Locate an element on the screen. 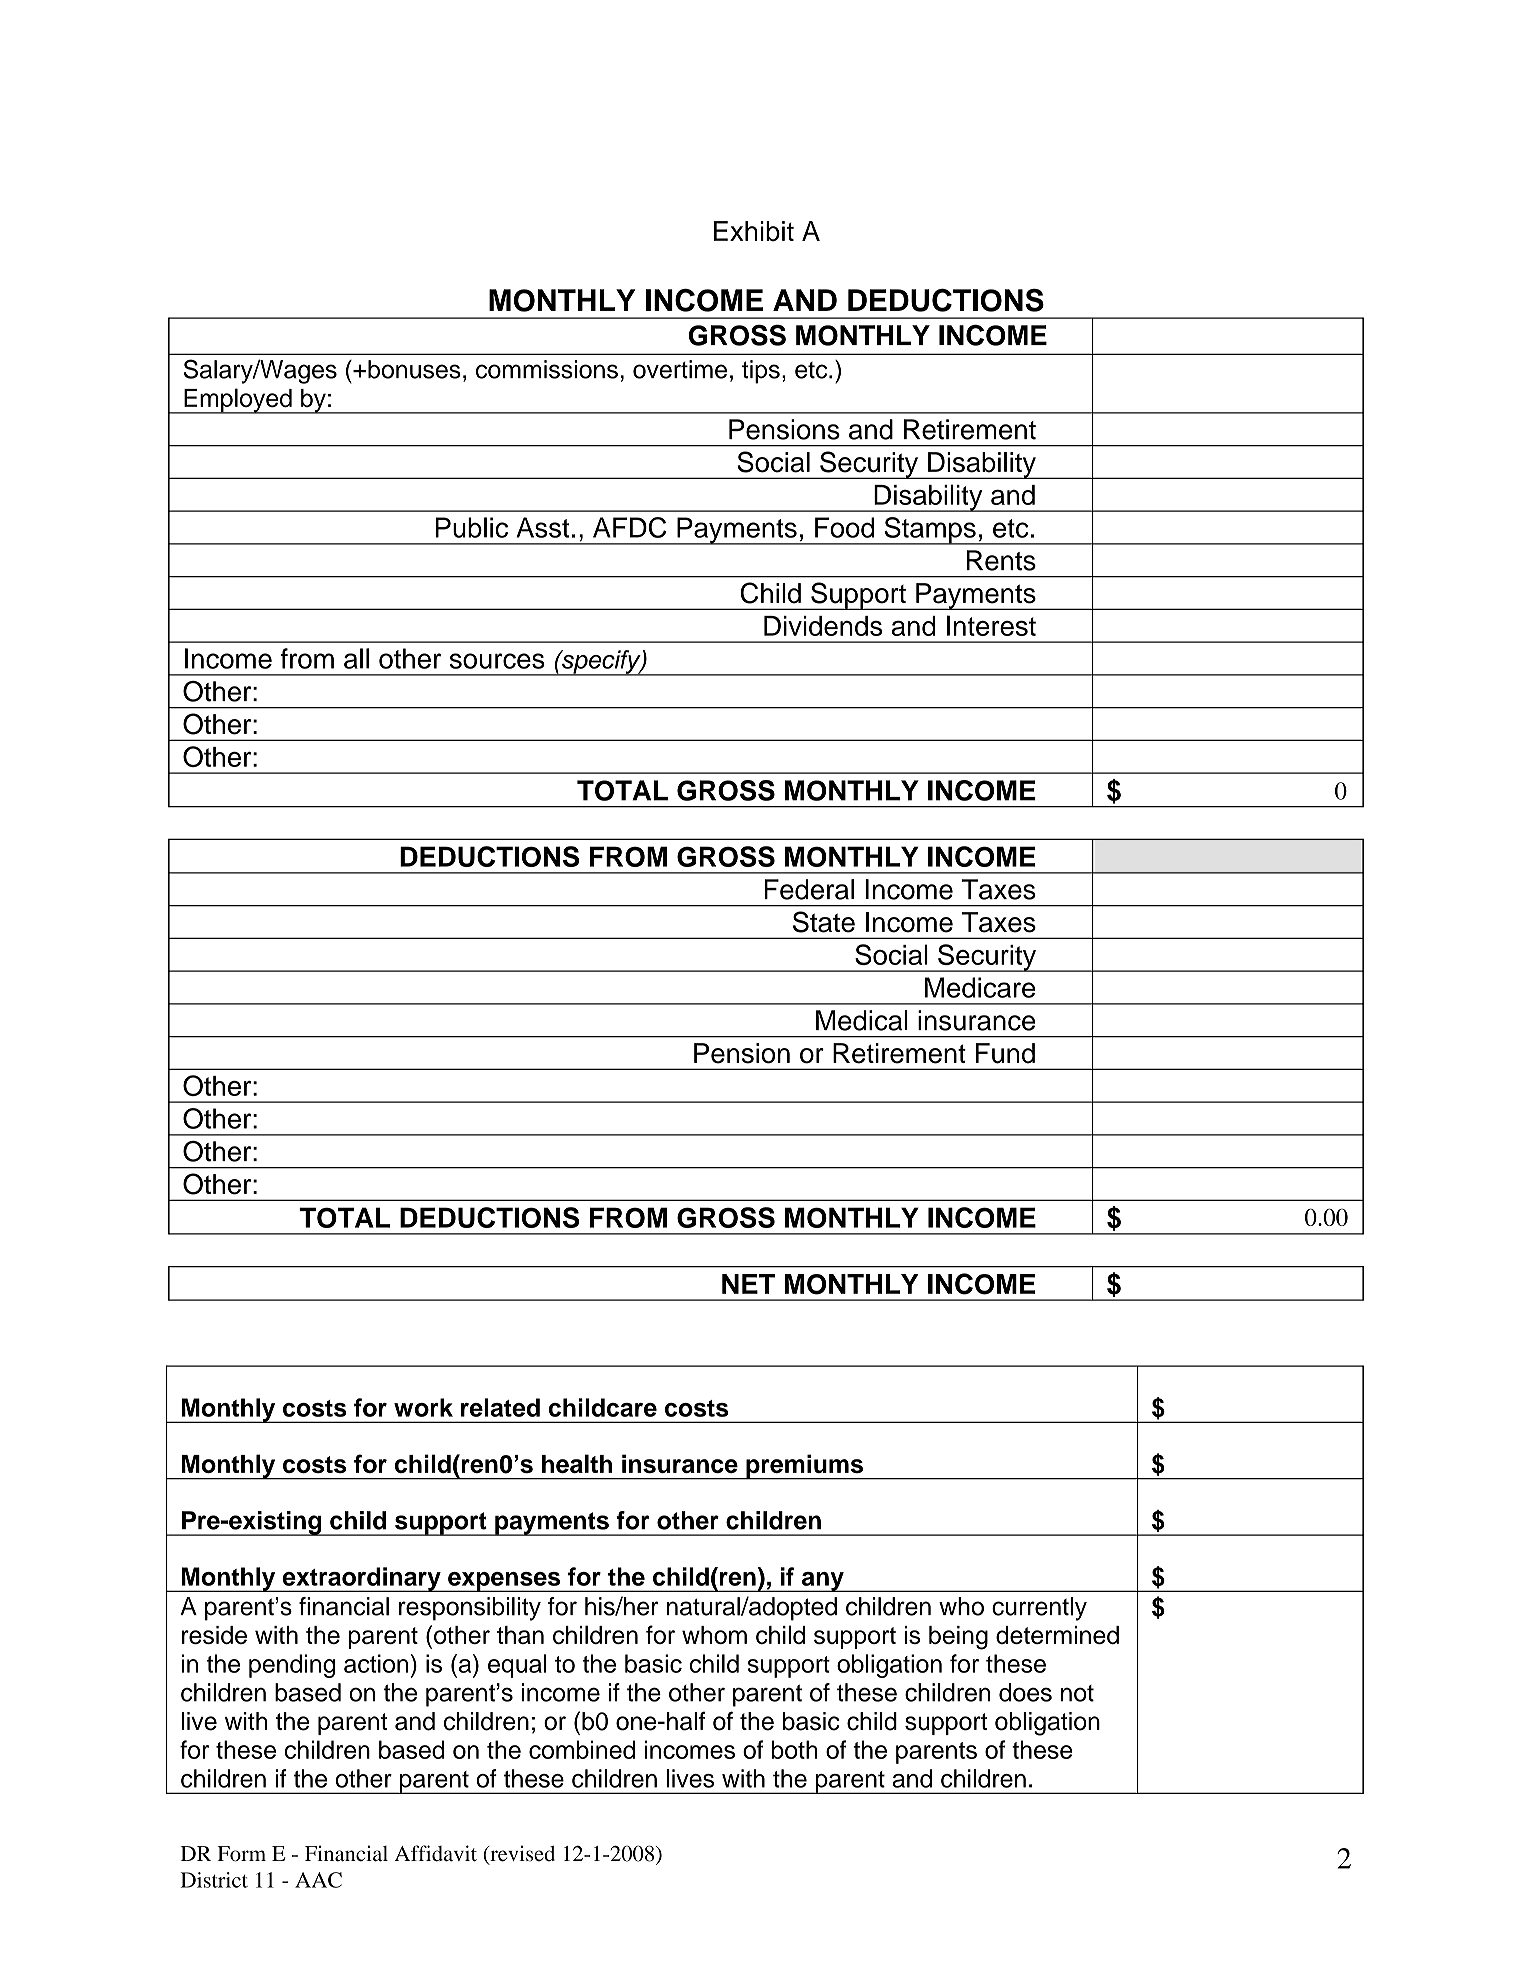 The height and width of the screenshot is (1983, 1532). Medical is located at coordinates (862, 1020).
